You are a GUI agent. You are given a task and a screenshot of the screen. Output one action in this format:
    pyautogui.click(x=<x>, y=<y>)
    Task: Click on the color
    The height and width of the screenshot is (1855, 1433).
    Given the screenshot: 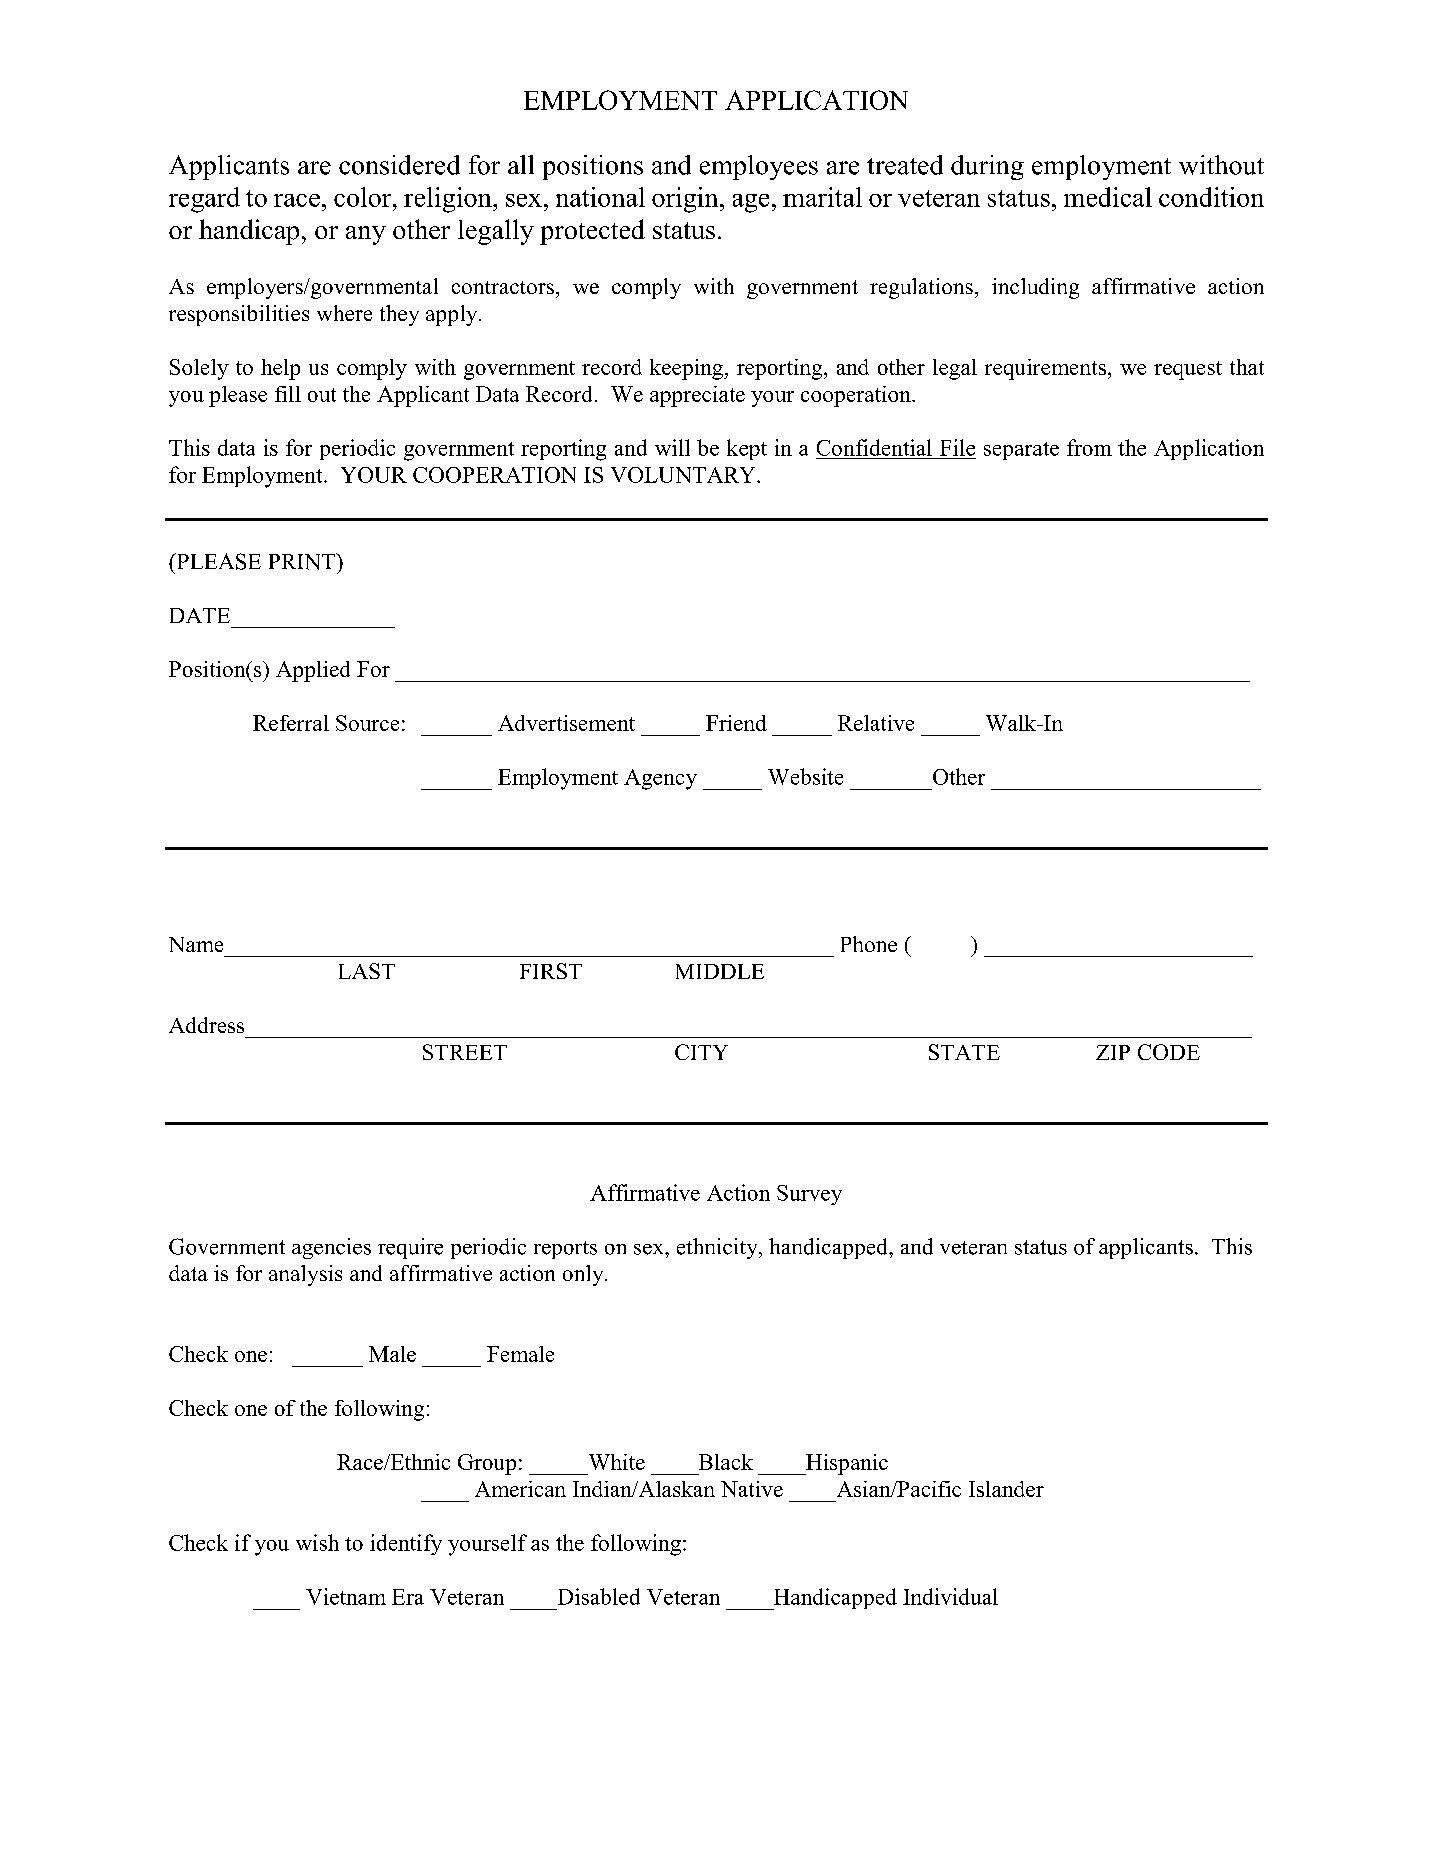 What is the action you would take?
    pyautogui.click(x=364, y=197)
